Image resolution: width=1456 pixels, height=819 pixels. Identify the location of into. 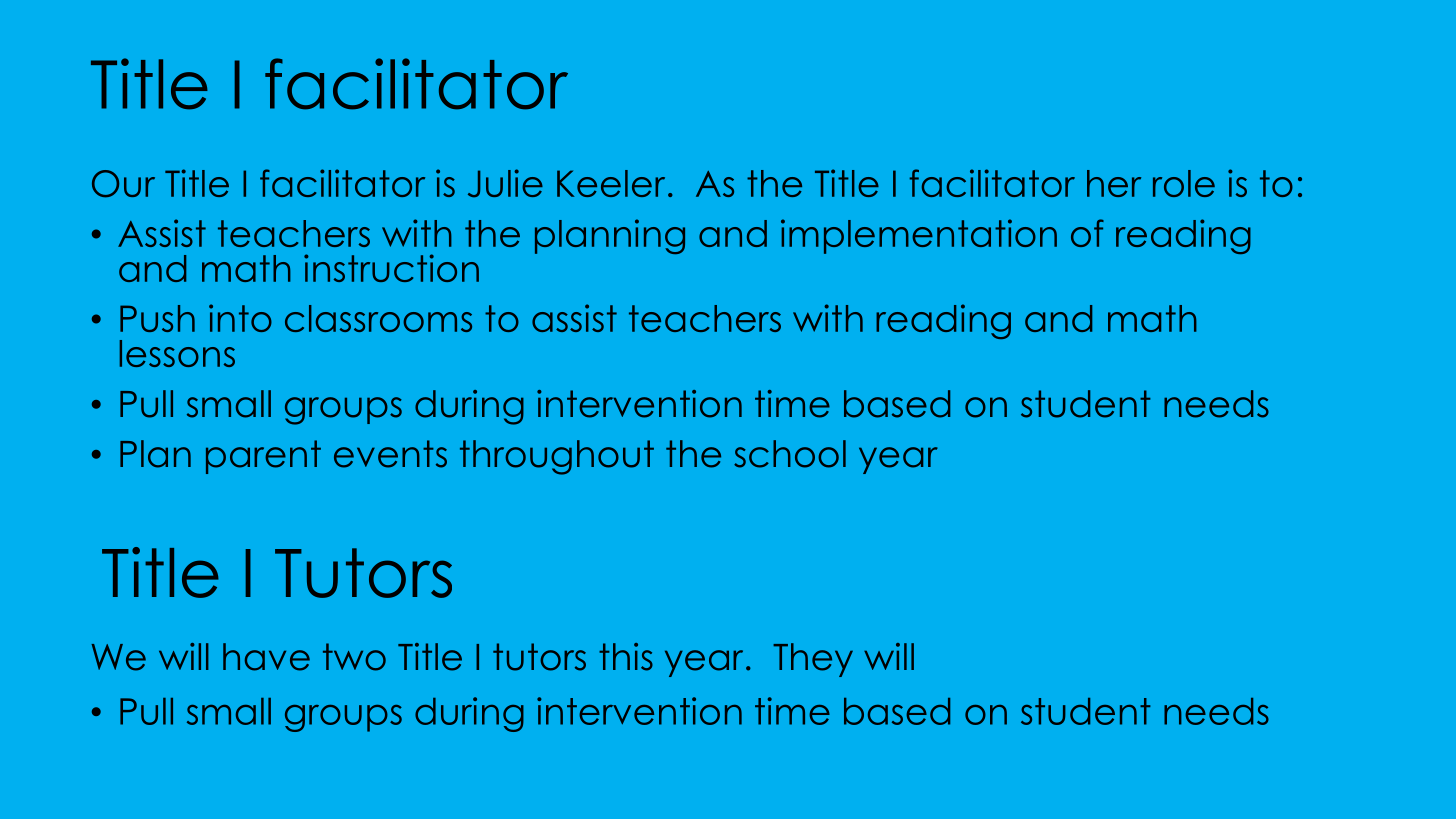
(240, 318).
